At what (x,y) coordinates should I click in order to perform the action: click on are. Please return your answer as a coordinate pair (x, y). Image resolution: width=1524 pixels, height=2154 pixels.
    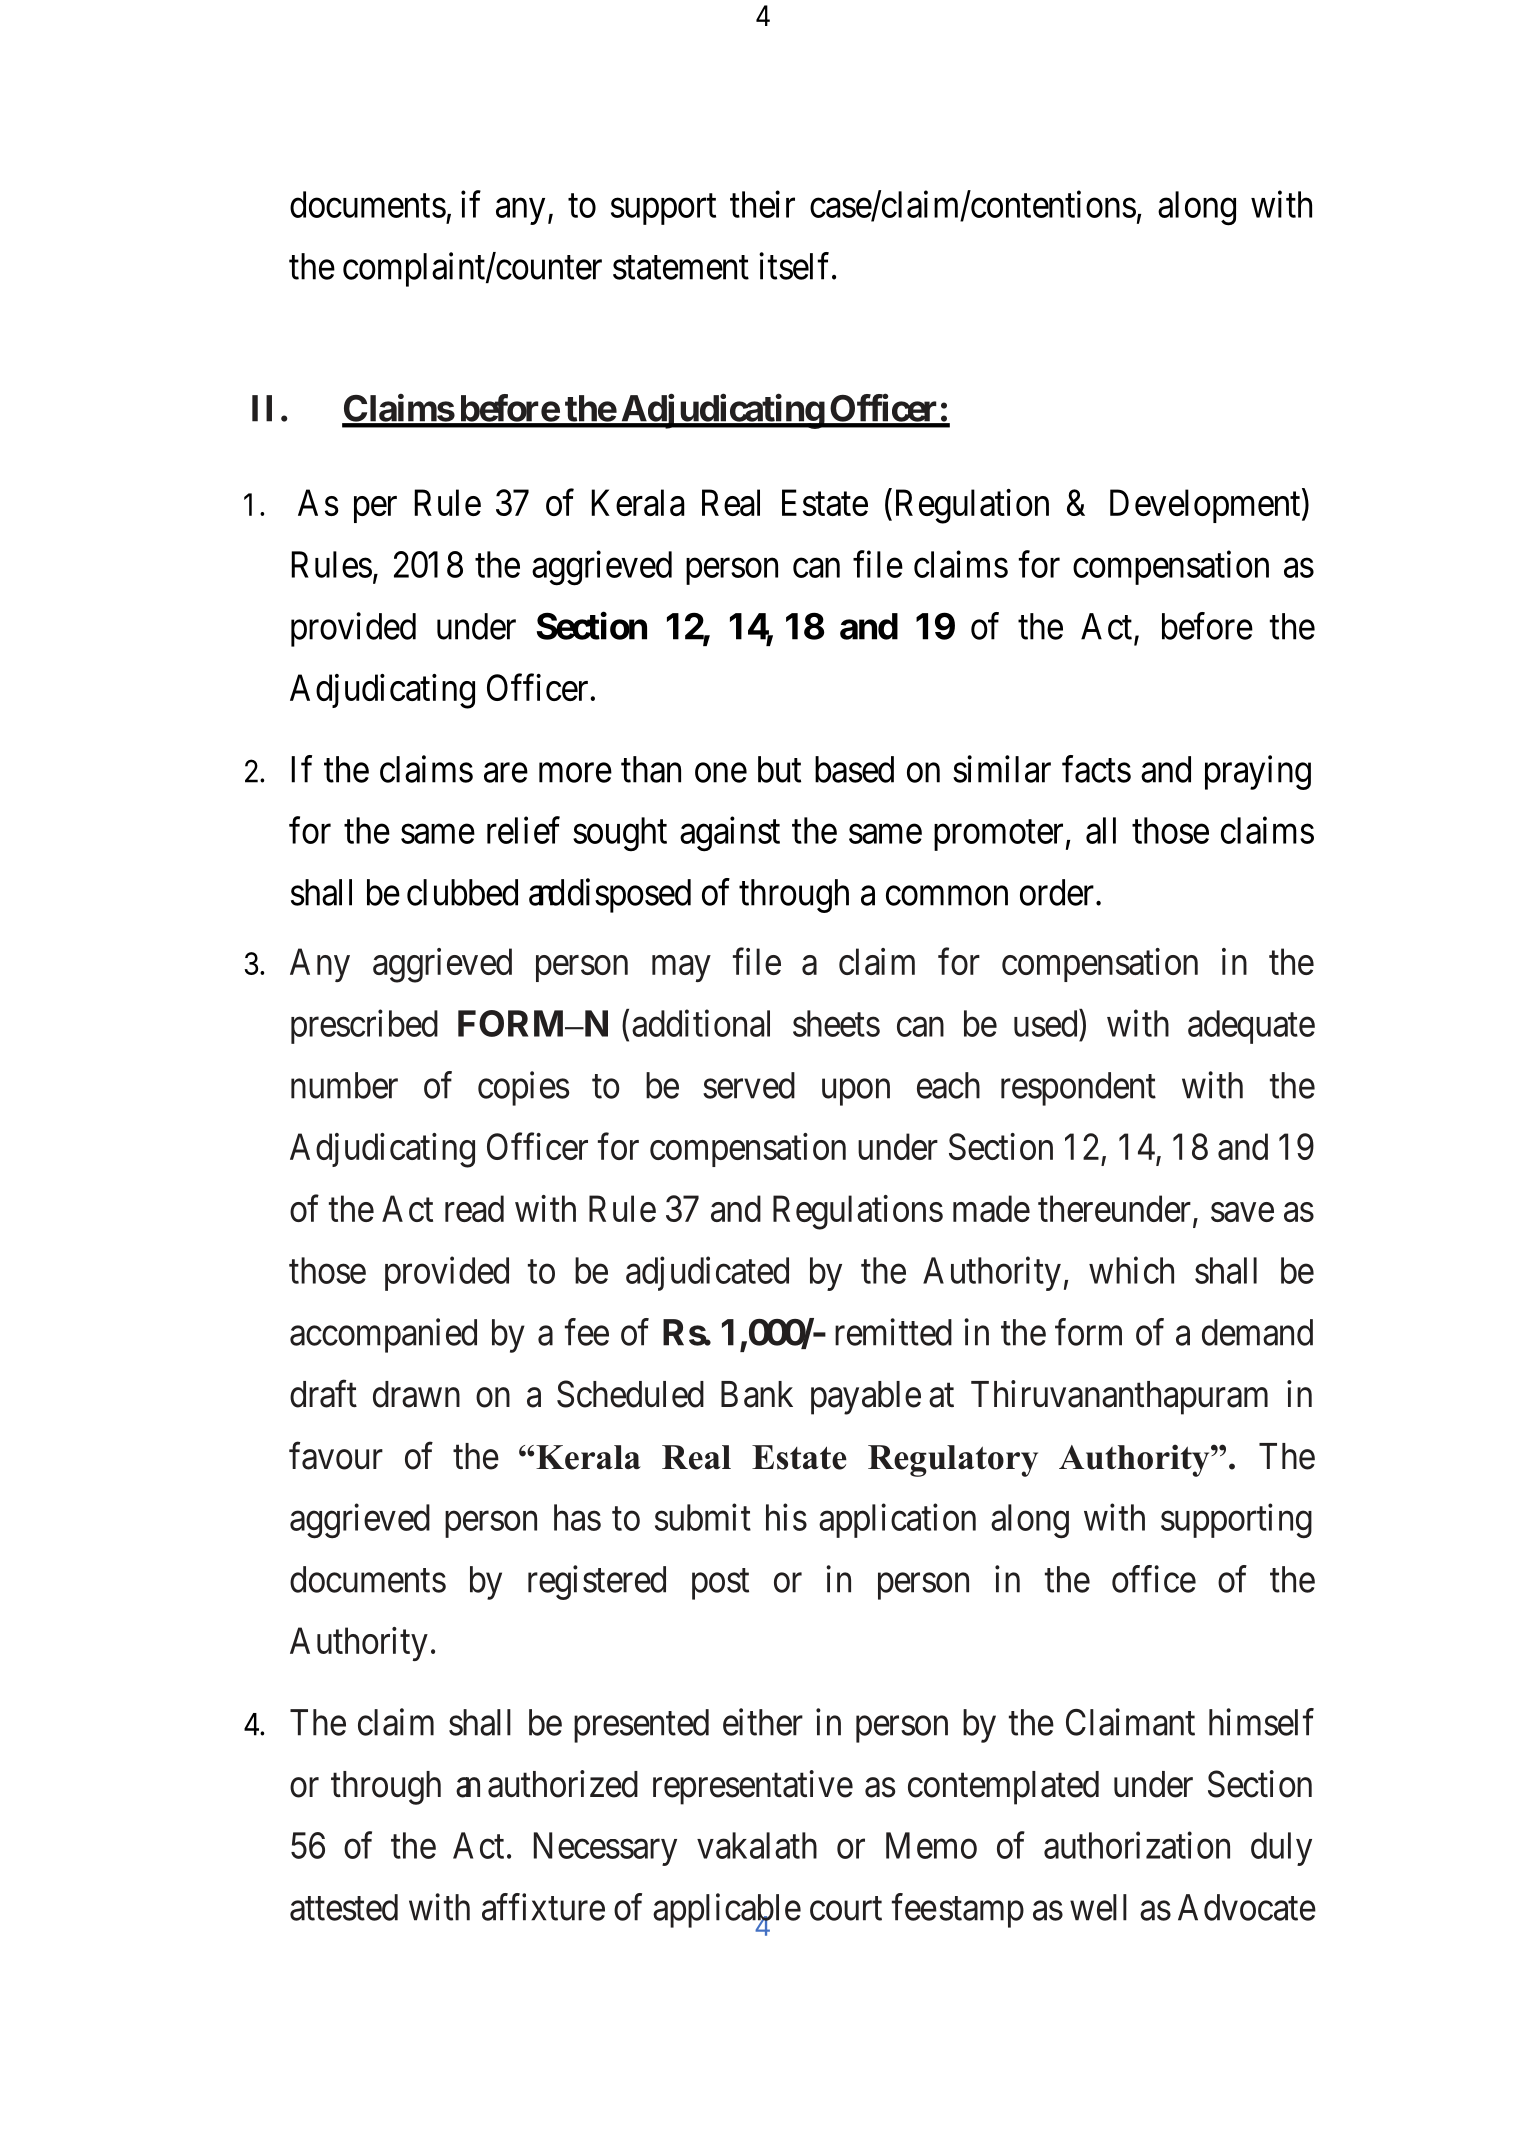
    Looking at the image, I should click on (506, 773).
